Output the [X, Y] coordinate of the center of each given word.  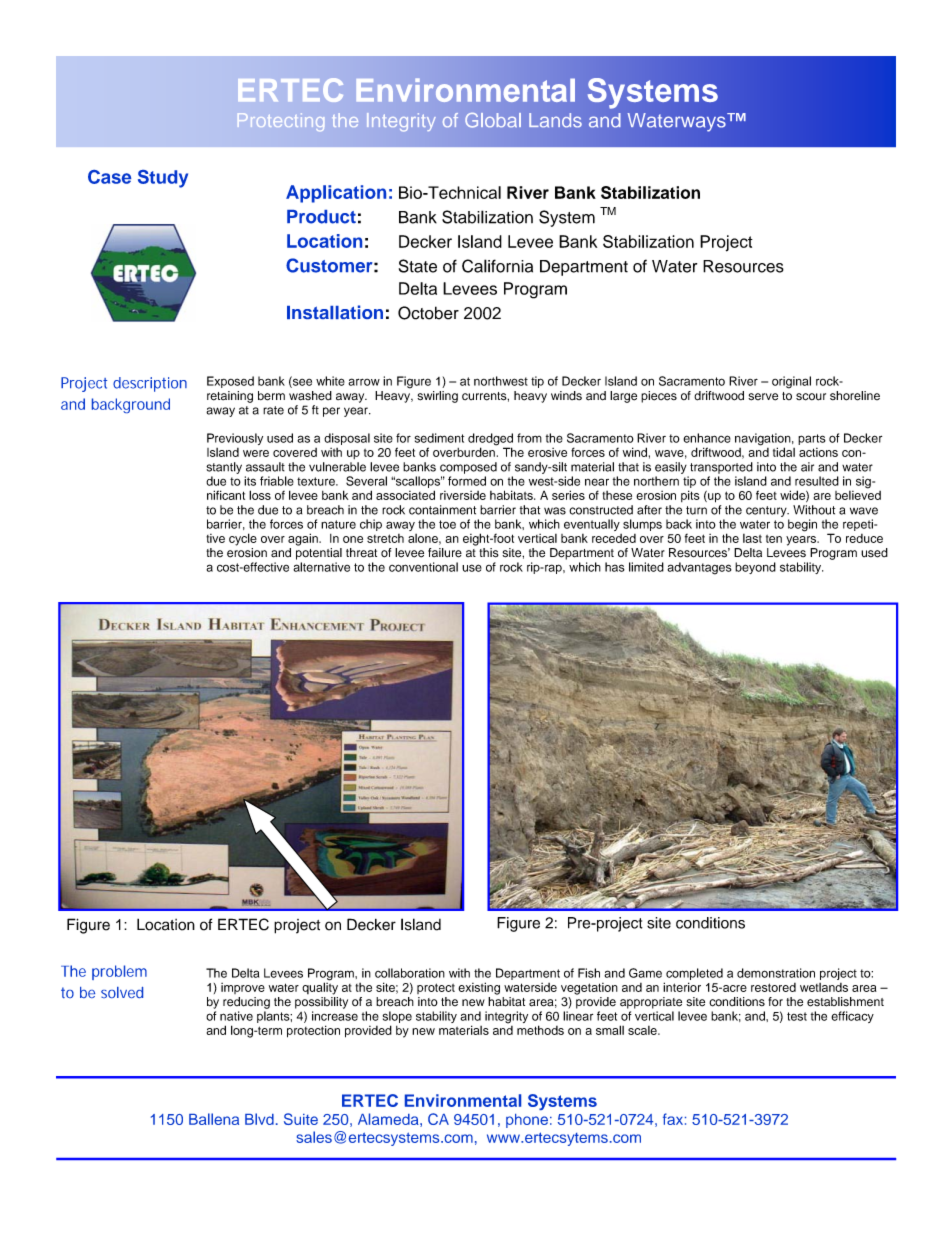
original [791, 382]
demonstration [776, 973]
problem [119, 972]
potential [319, 554]
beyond [755, 568]
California [497, 266]
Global [493, 120]
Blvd [259, 1119]
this [489, 553]
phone [527, 1121]
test [797, 1016]
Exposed [230, 382]
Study [163, 179]
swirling [437, 397]
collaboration [410, 973]
